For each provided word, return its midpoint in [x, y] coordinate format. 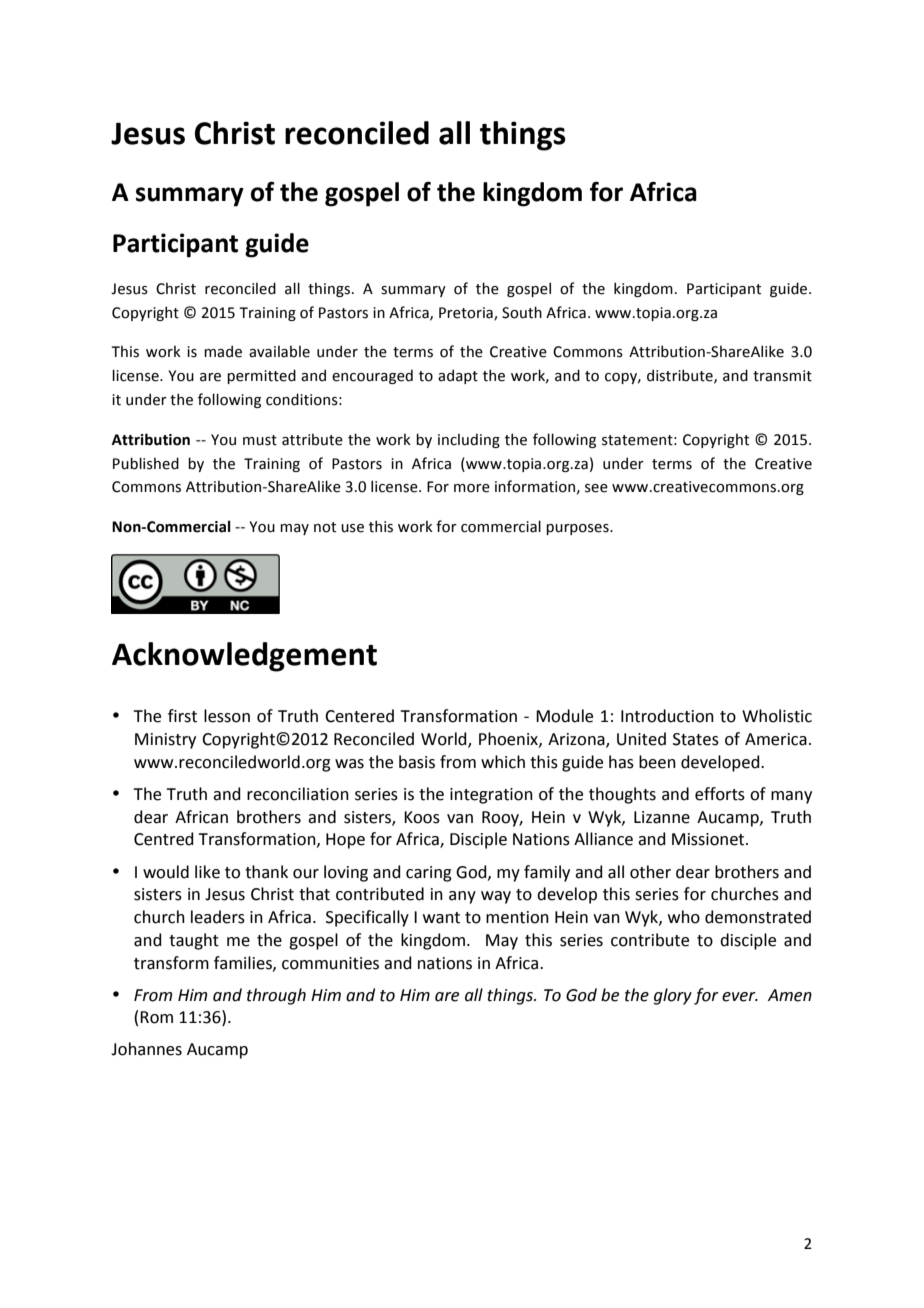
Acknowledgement [244, 657]
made [223, 351]
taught [194, 941]
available [279, 351]
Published [146, 463]
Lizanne [662, 817]
